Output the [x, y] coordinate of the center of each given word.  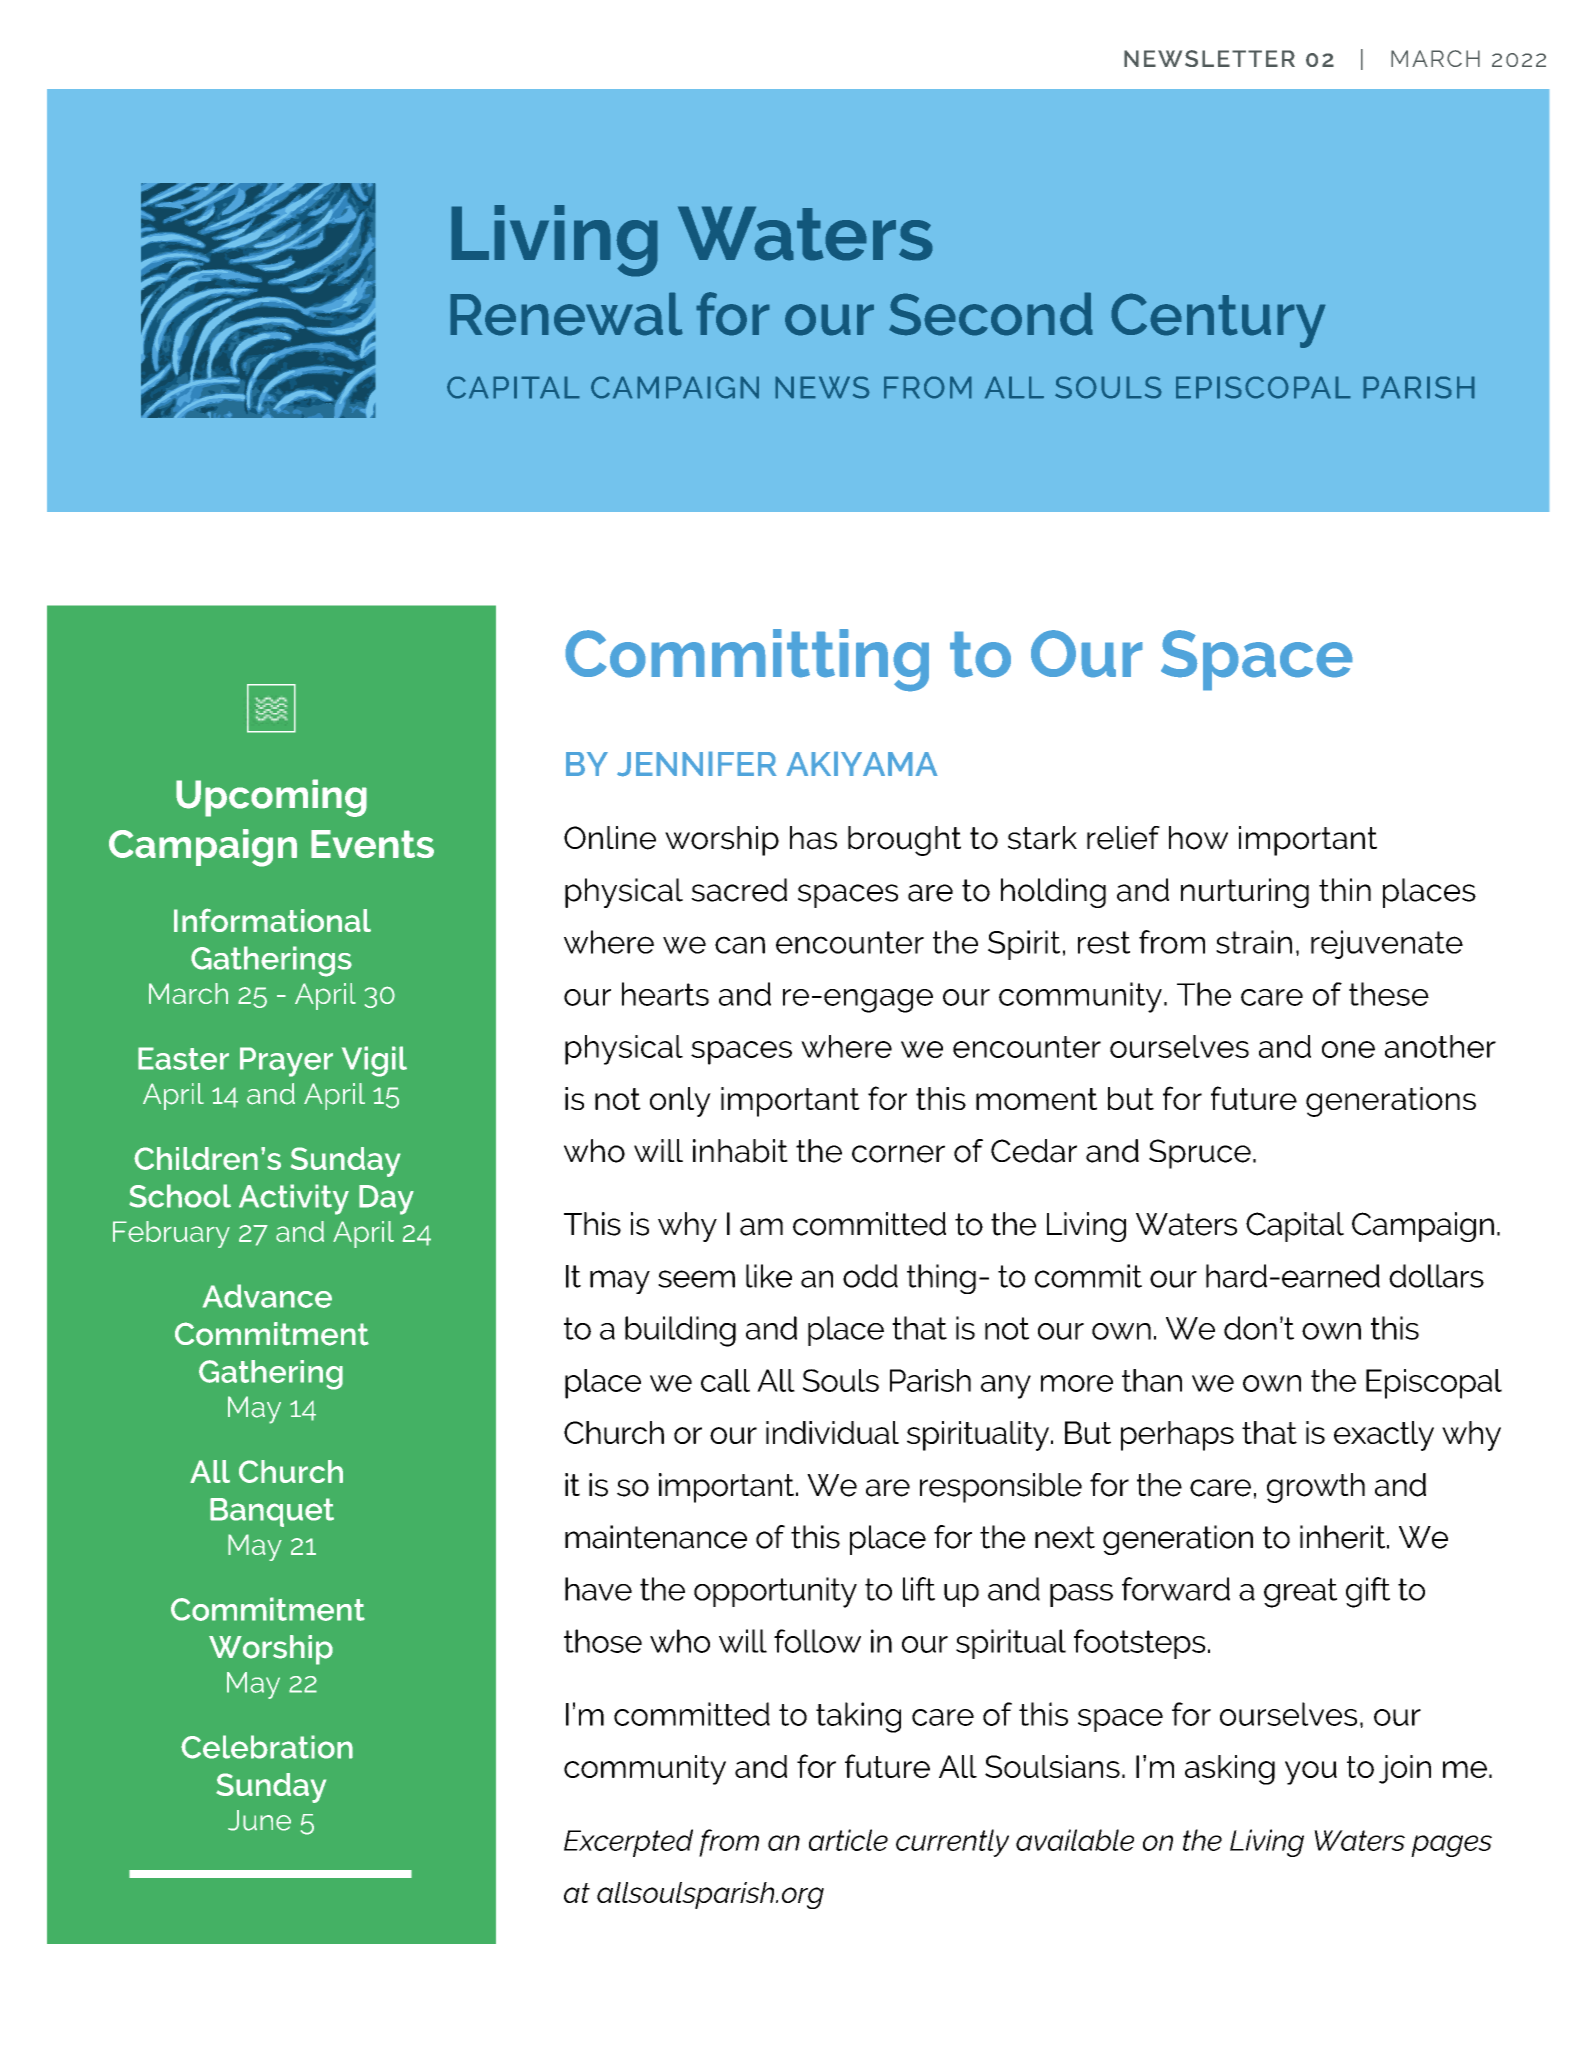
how [1198, 838]
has [813, 838]
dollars [1436, 1276]
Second [991, 314]
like [769, 1276]
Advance [267, 1296]
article [848, 1840]
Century [1218, 320]
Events [372, 844]
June [259, 1820]
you [1311, 1773]
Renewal [566, 314]
